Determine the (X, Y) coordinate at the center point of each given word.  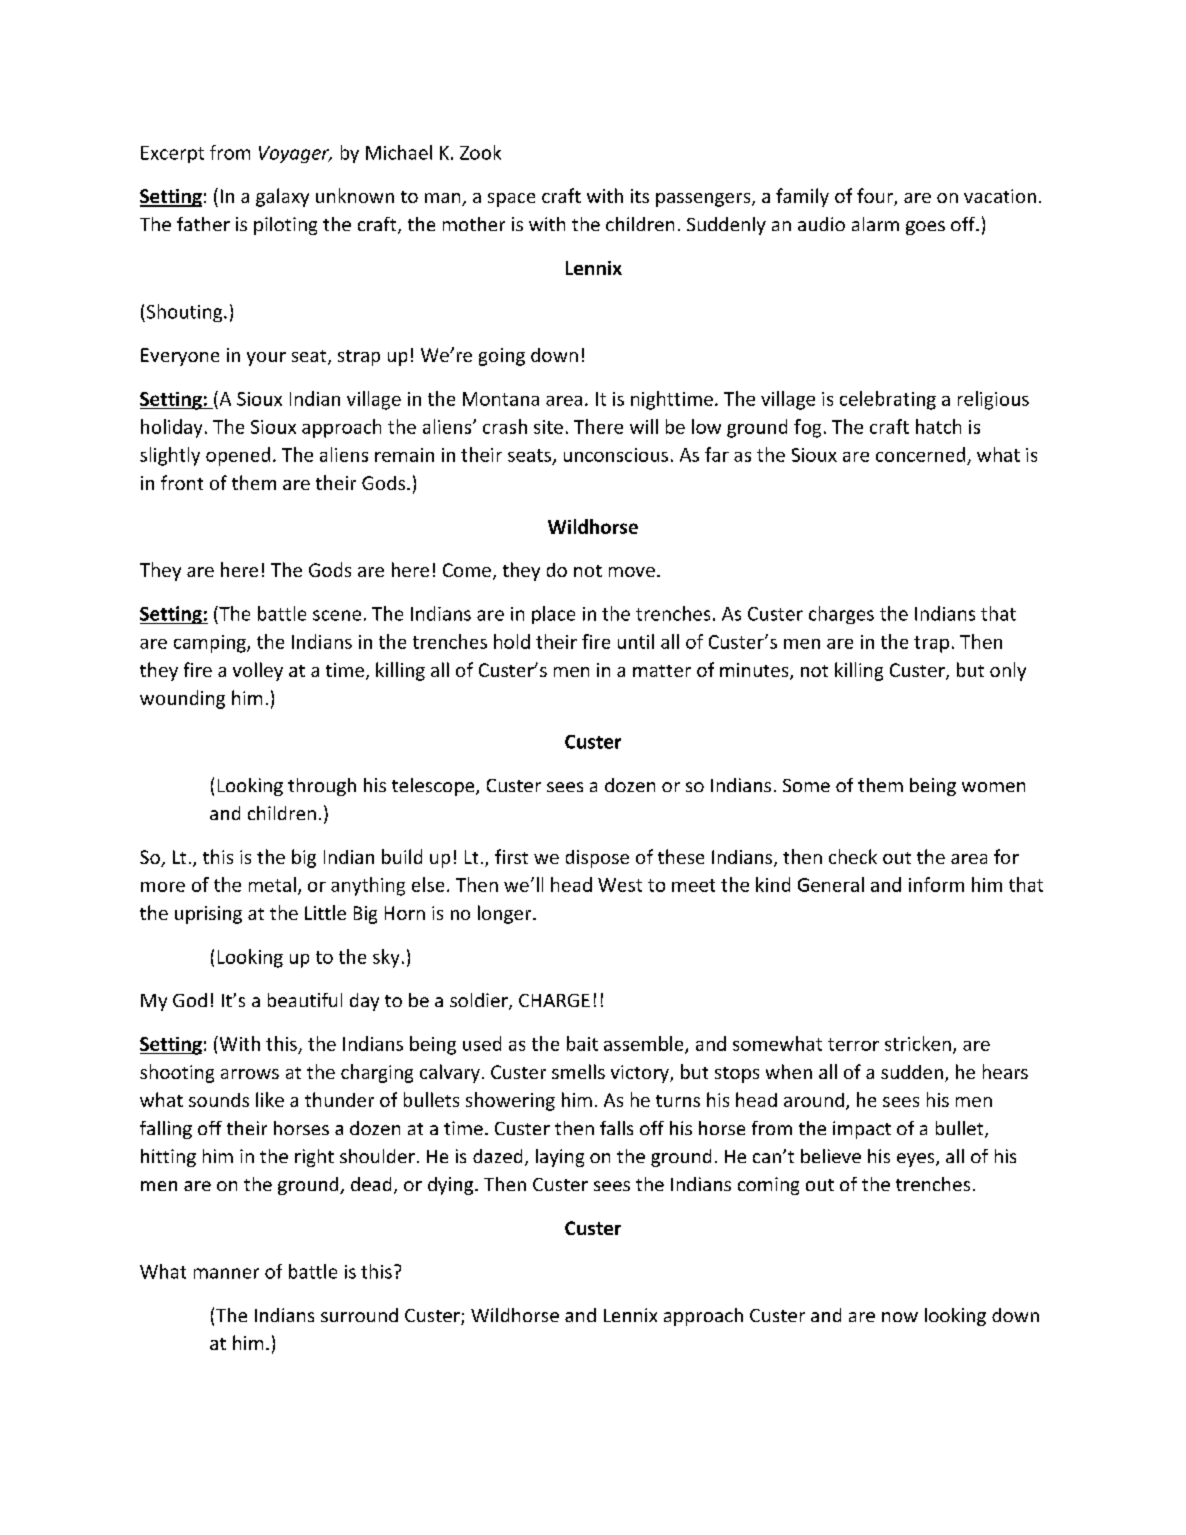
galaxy (282, 197)
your (266, 359)
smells (578, 1071)
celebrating (888, 400)
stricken (918, 1043)
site (548, 427)
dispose (597, 859)
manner (226, 1273)
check (853, 856)
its (640, 196)
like (270, 1099)
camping (211, 644)
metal (272, 884)
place (553, 615)
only (1008, 671)
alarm (875, 224)
